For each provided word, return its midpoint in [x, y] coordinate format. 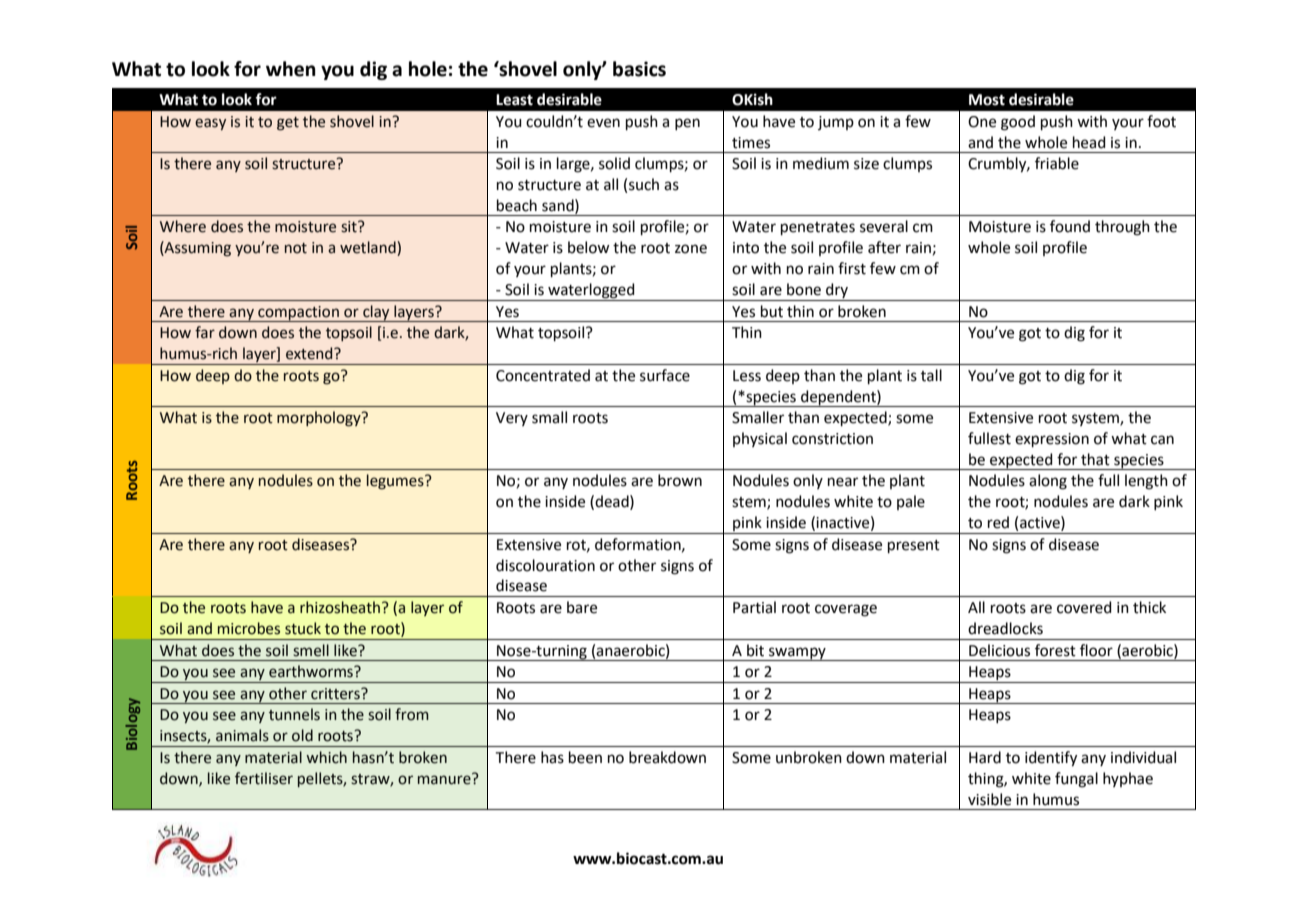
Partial [754, 607]
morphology [320, 419]
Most [987, 100]
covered [1084, 607]
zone [691, 249]
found [1070, 226]
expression [1052, 440]
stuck [303, 628]
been [585, 757]
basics [639, 69]
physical [760, 439]
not [296, 248]
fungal [1076, 780]
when [291, 69]
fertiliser [264, 778]
